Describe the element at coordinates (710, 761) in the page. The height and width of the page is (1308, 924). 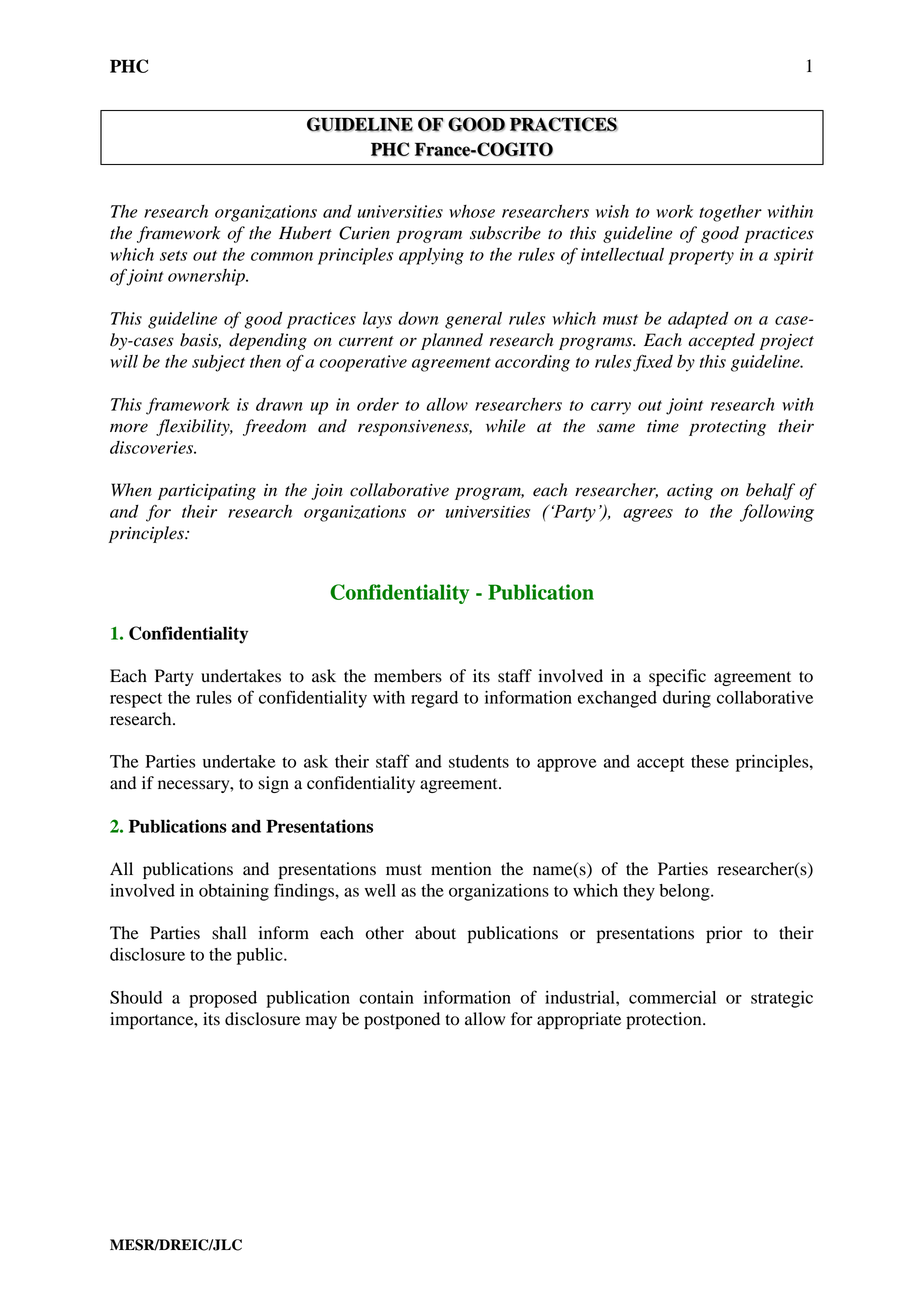
I see `these` at that location.
